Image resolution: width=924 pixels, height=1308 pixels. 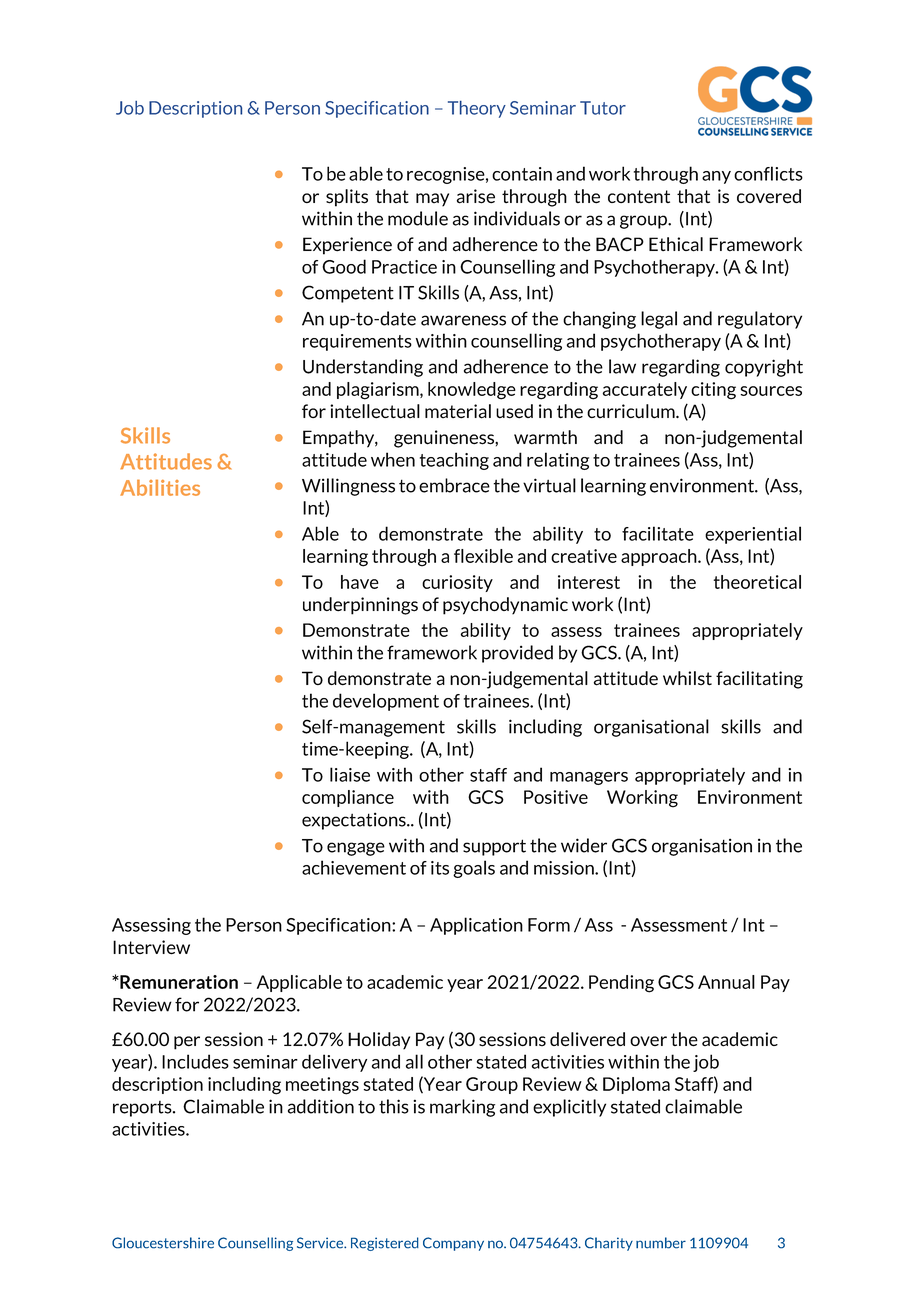 I want to click on splits, so click(x=347, y=198).
